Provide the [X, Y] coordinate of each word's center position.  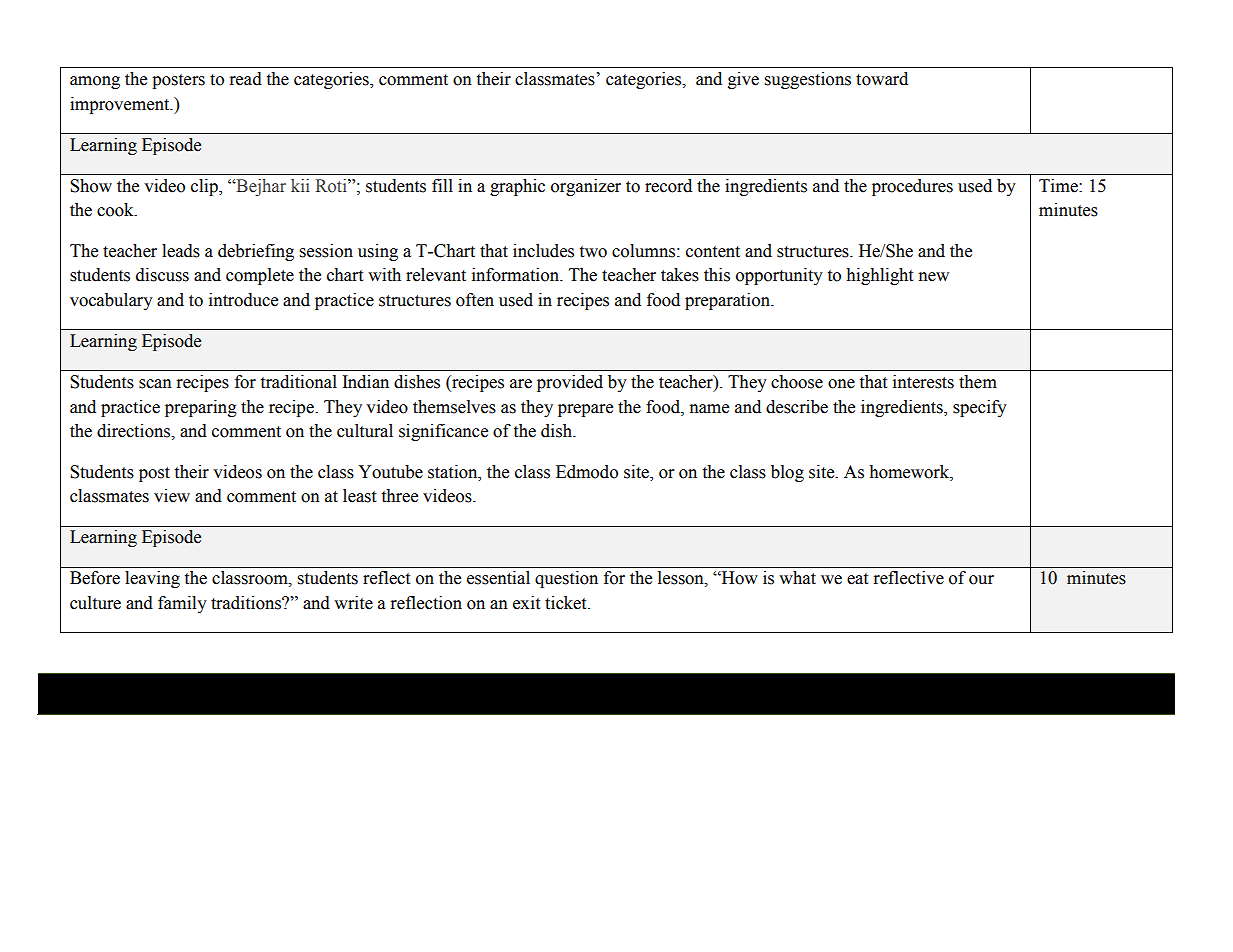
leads [181, 251]
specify [980, 408]
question [566, 579]
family [182, 604]
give [743, 80]
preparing [201, 408]
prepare [585, 410]
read [245, 79]
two [593, 252]
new [934, 277]
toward [882, 79]
